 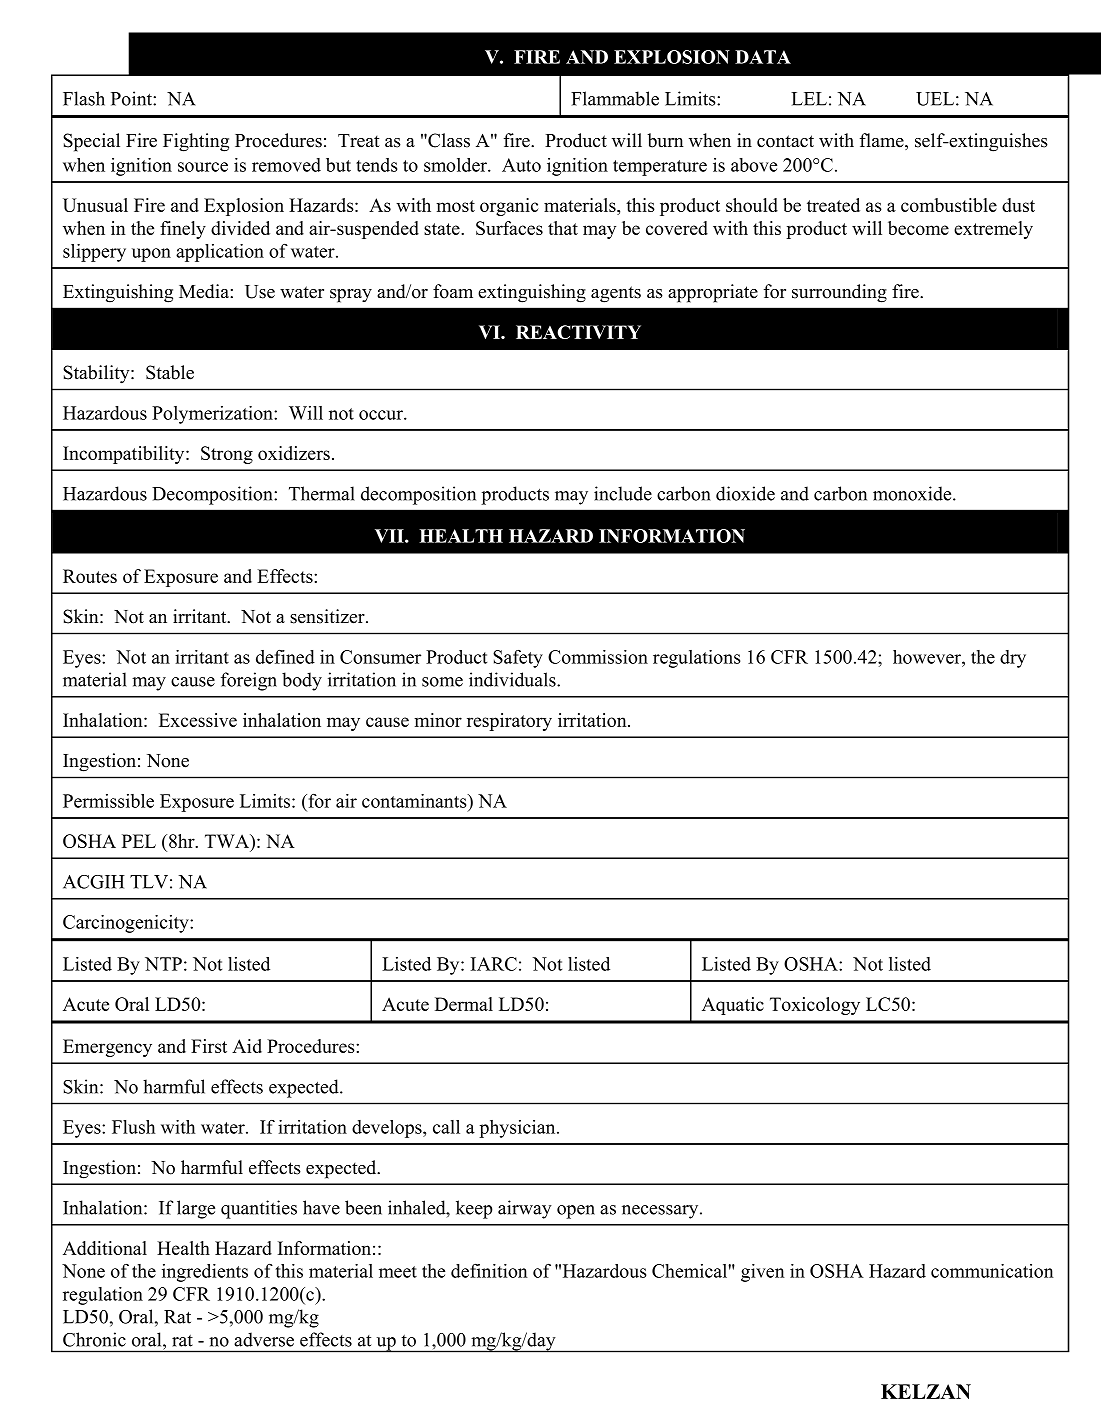 What do you see at coordinates (489, 1271) in the image?
I see `definition` at bounding box center [489, 1271].
